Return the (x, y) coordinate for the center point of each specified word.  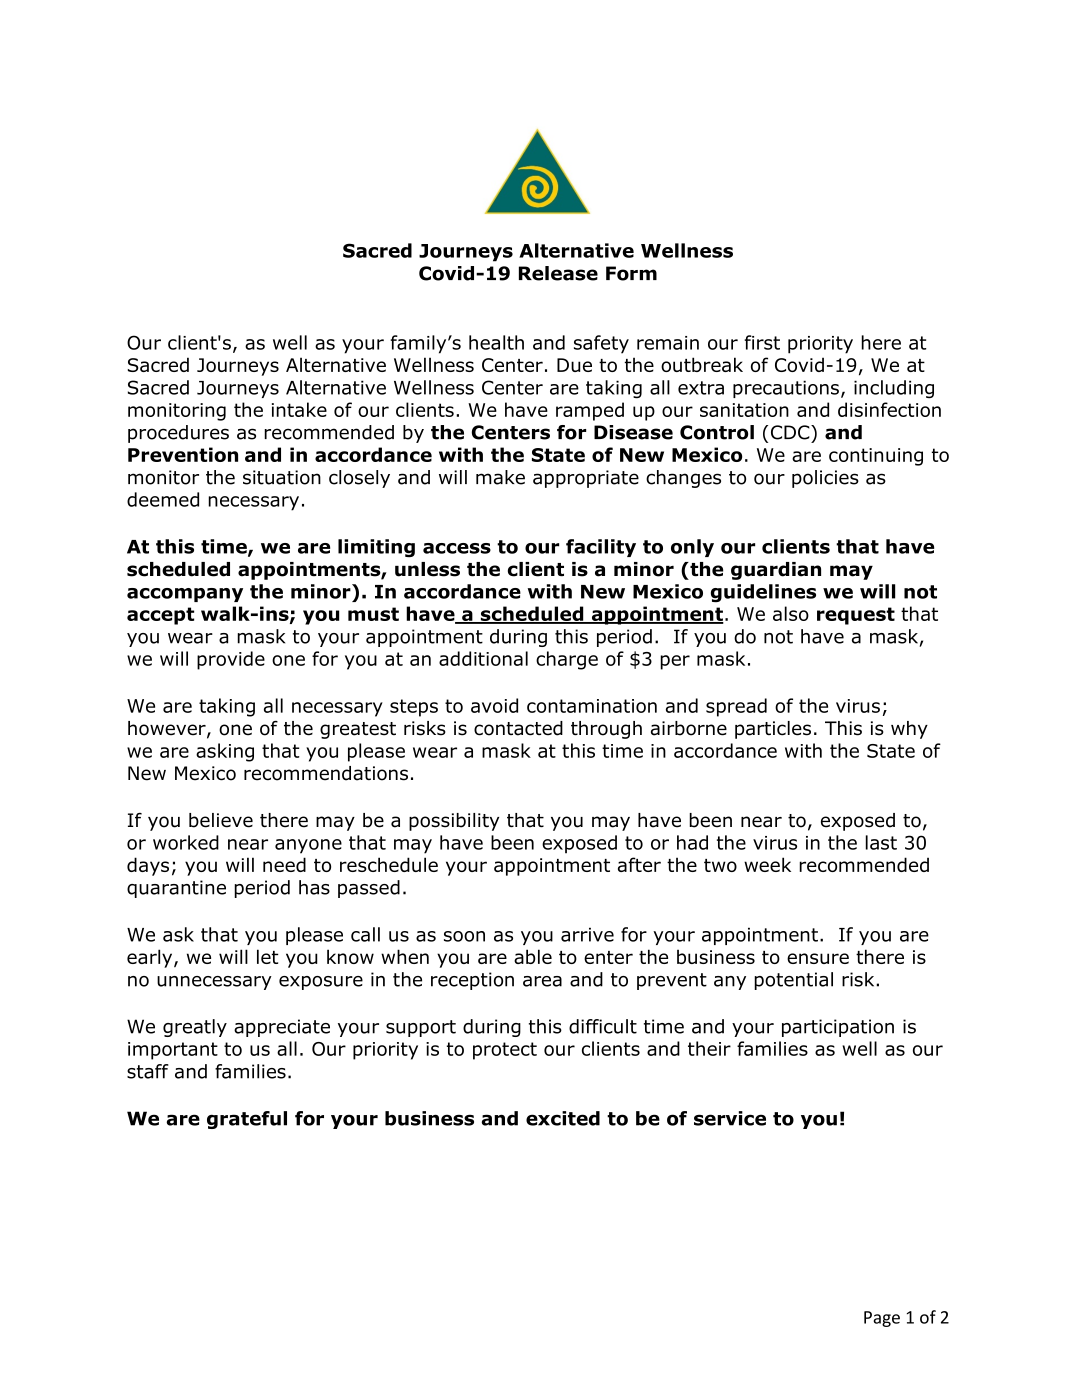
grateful (247, 1120)
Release (558, 273)
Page (882, 1319)
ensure (818, 958)
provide (231, 660)
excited (563, 1118)
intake (299, 409)
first (762, 342)
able (533, 956)
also (791, 613)
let (267, 956)
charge (567, 660)
